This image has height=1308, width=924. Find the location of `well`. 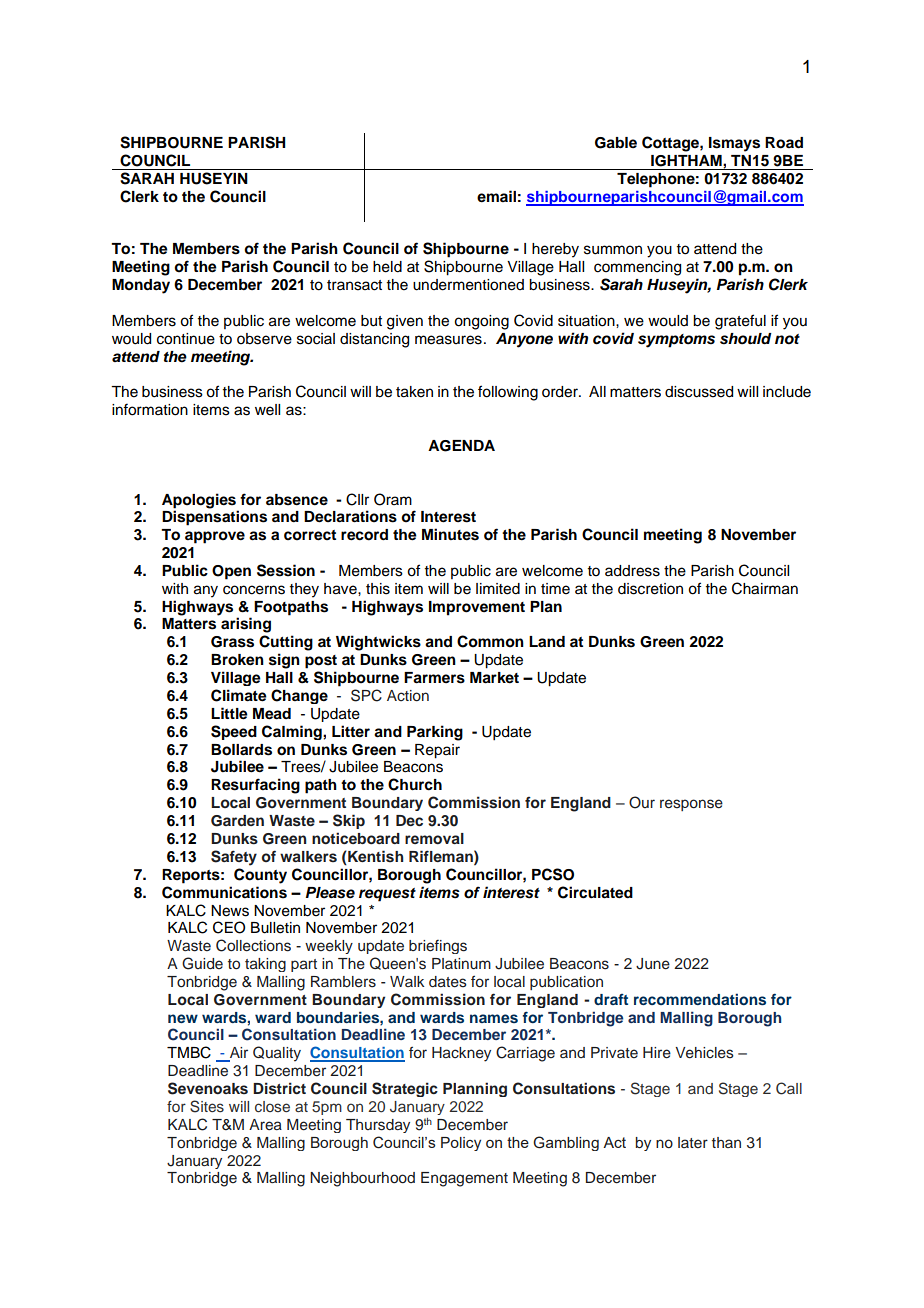

well is located at coordinates (267, 410).
